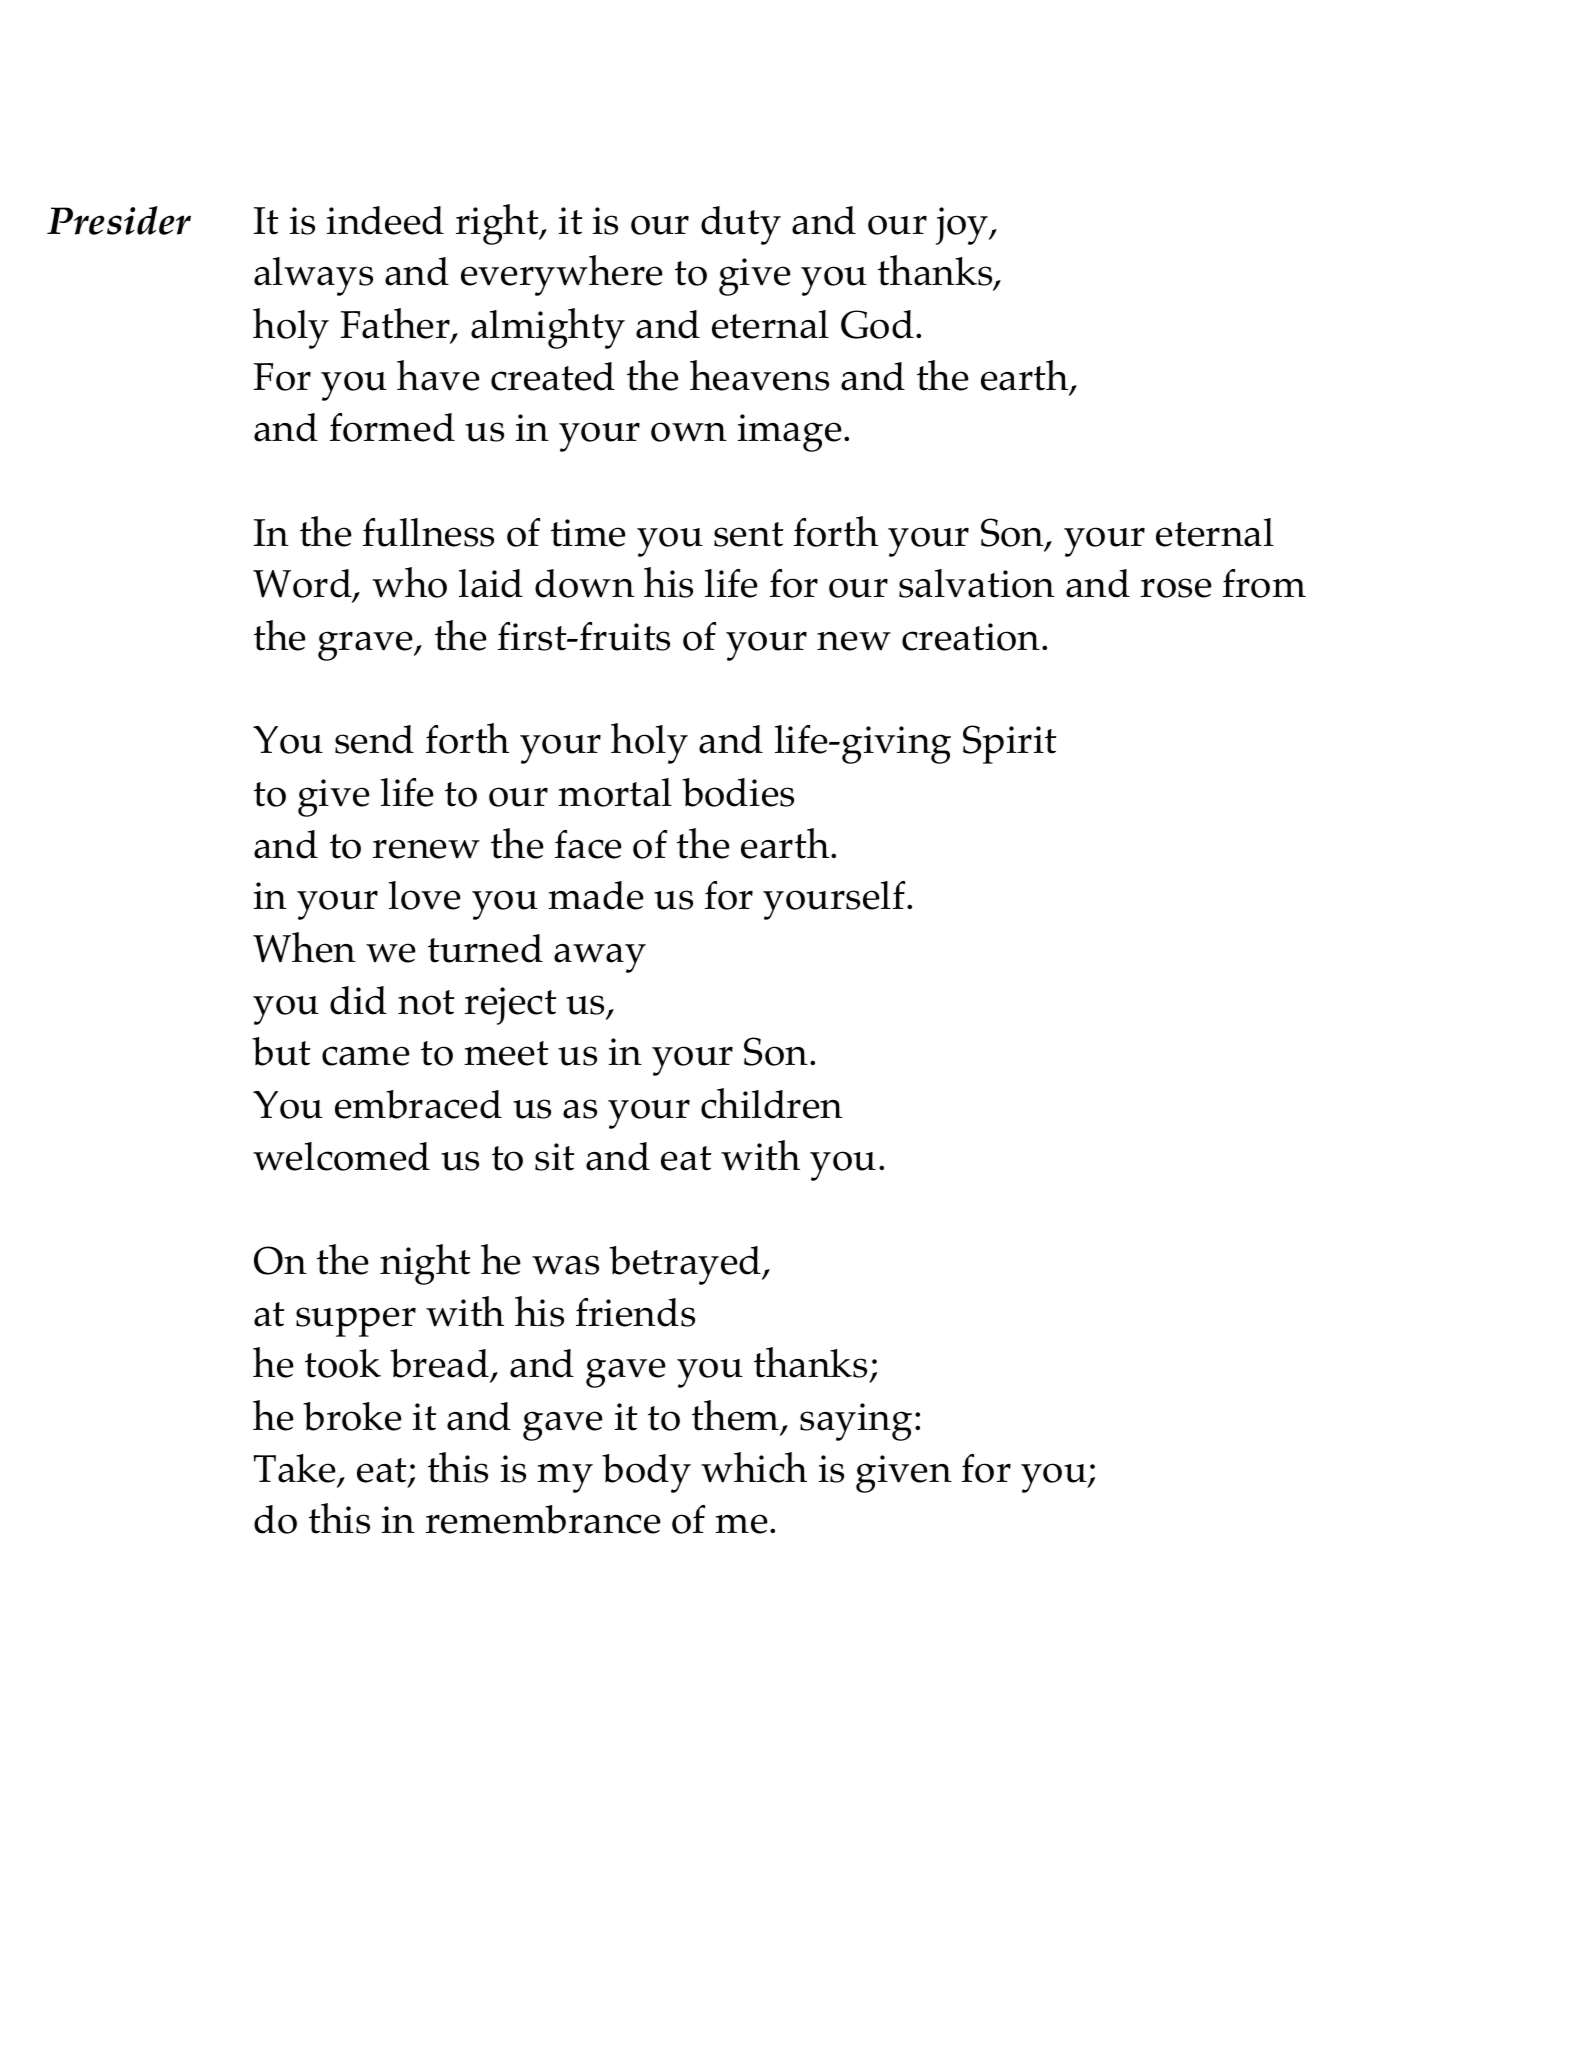  Describe the element at coordinates (367, 646) in the page. I see `grave` at that location.
